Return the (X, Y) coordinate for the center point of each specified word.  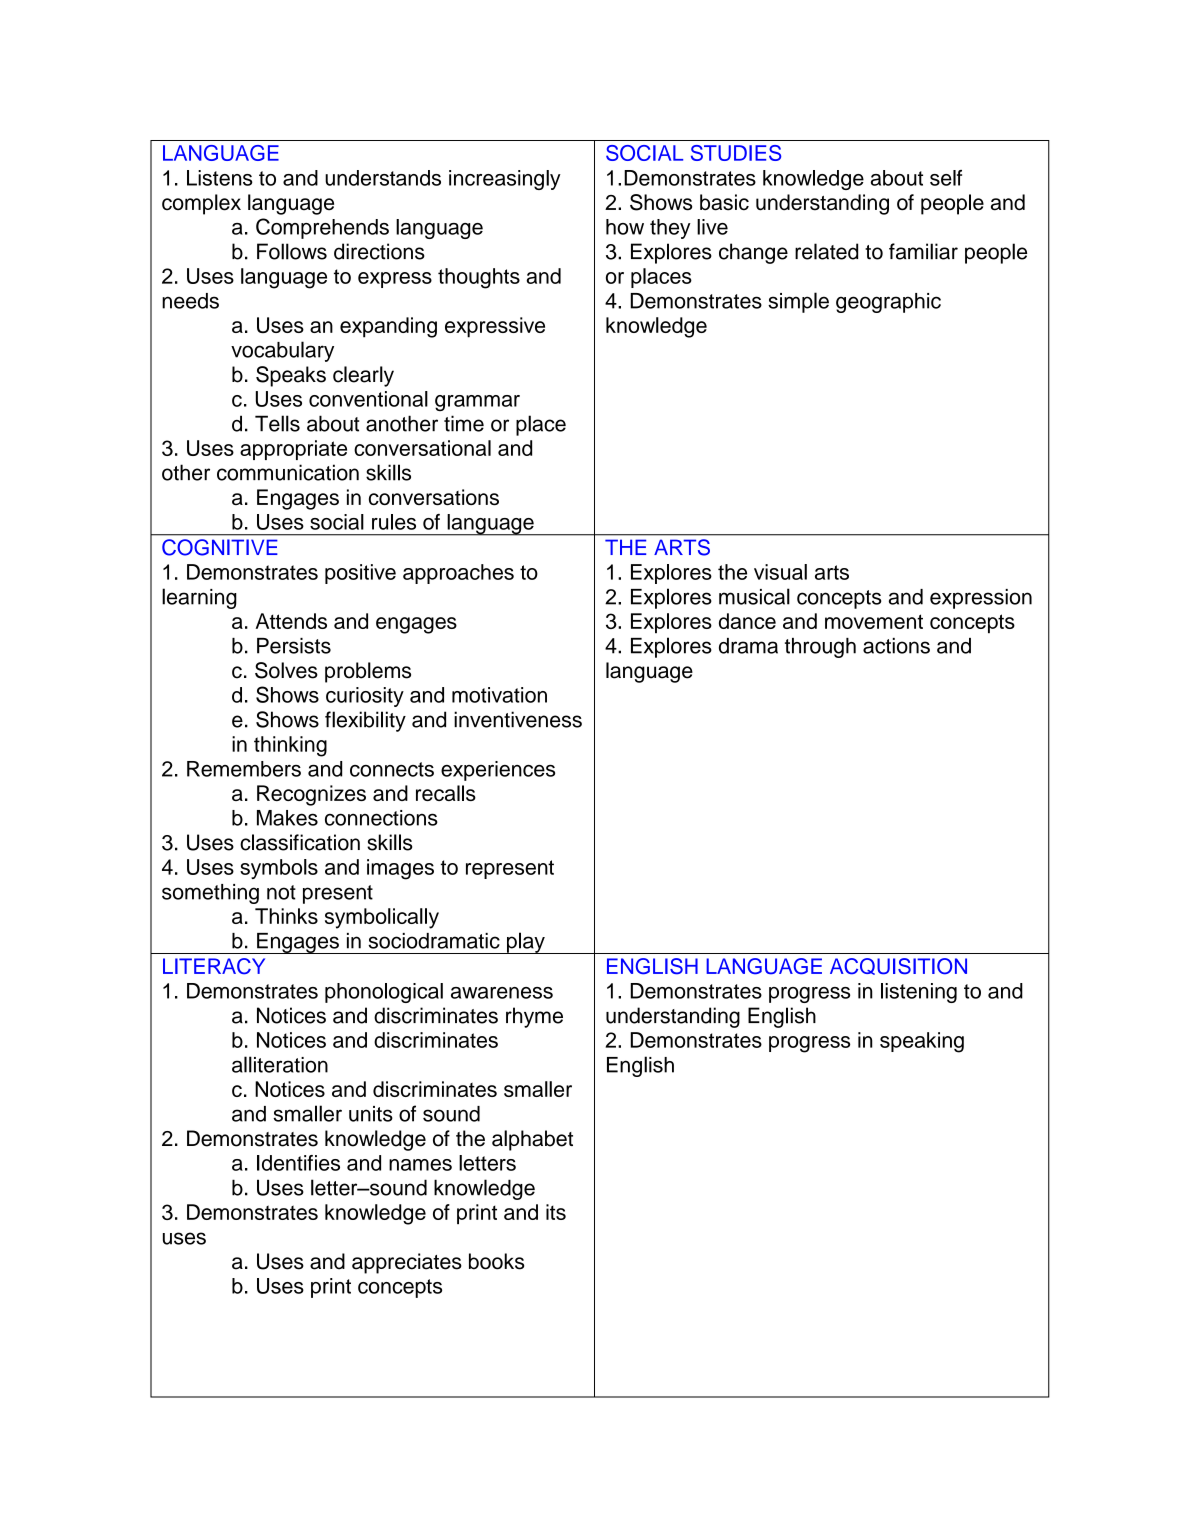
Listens (220, 178)
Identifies (298, 1163)
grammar (477, 403)
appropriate (293, 450)
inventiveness (518, 719)
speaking (922, 1042)
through (820, 648)
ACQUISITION (898, 966)
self (946, 178)
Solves (286, 670)
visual (780, 572)
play (526, 943)
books (496, 1261)
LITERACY (214, 966)
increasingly (505, 180)
